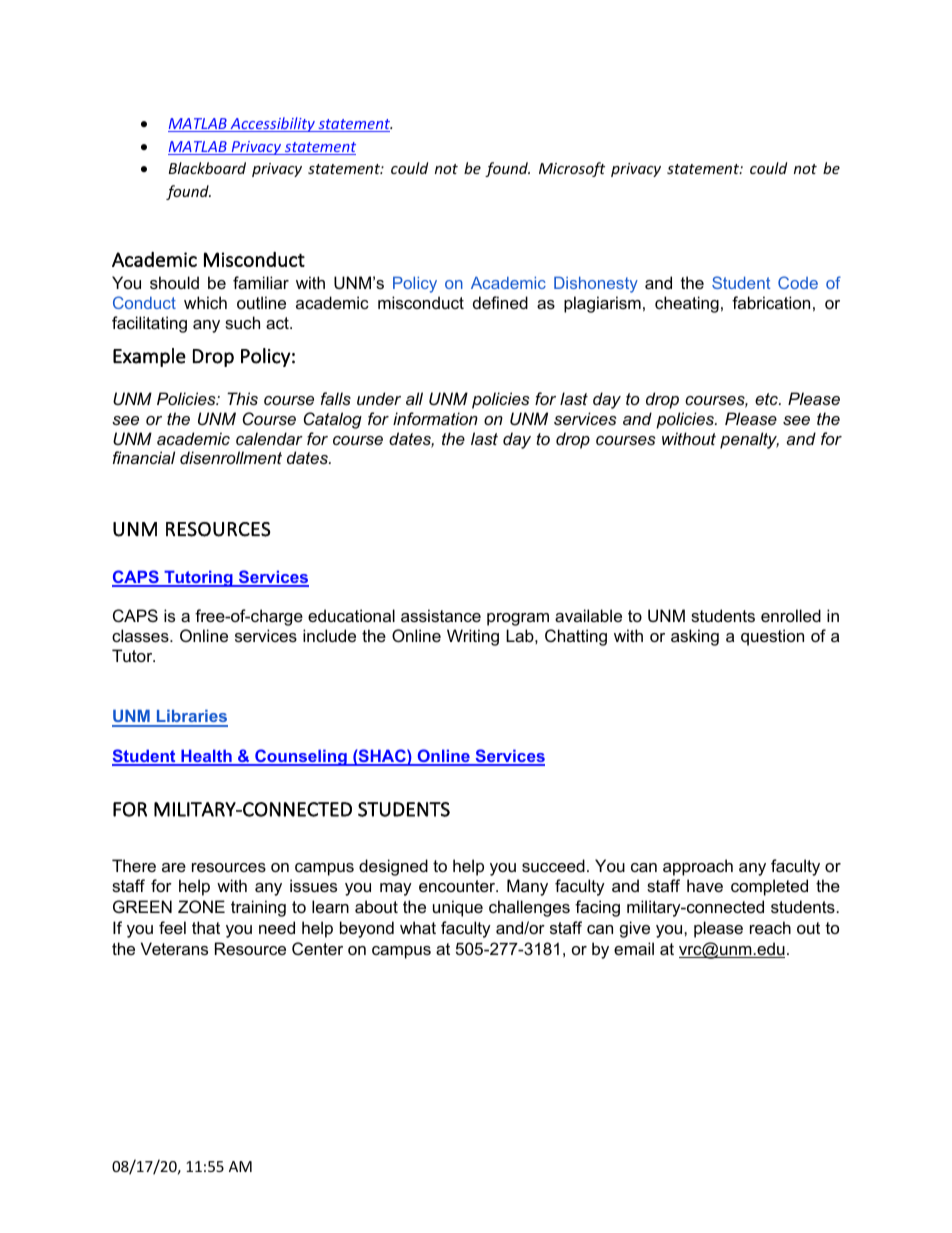 The image size is (952, 1233). What do you see at coordinates (144, 457) in the screenshot?
I see `financial` at bounding box center [144, 457].
